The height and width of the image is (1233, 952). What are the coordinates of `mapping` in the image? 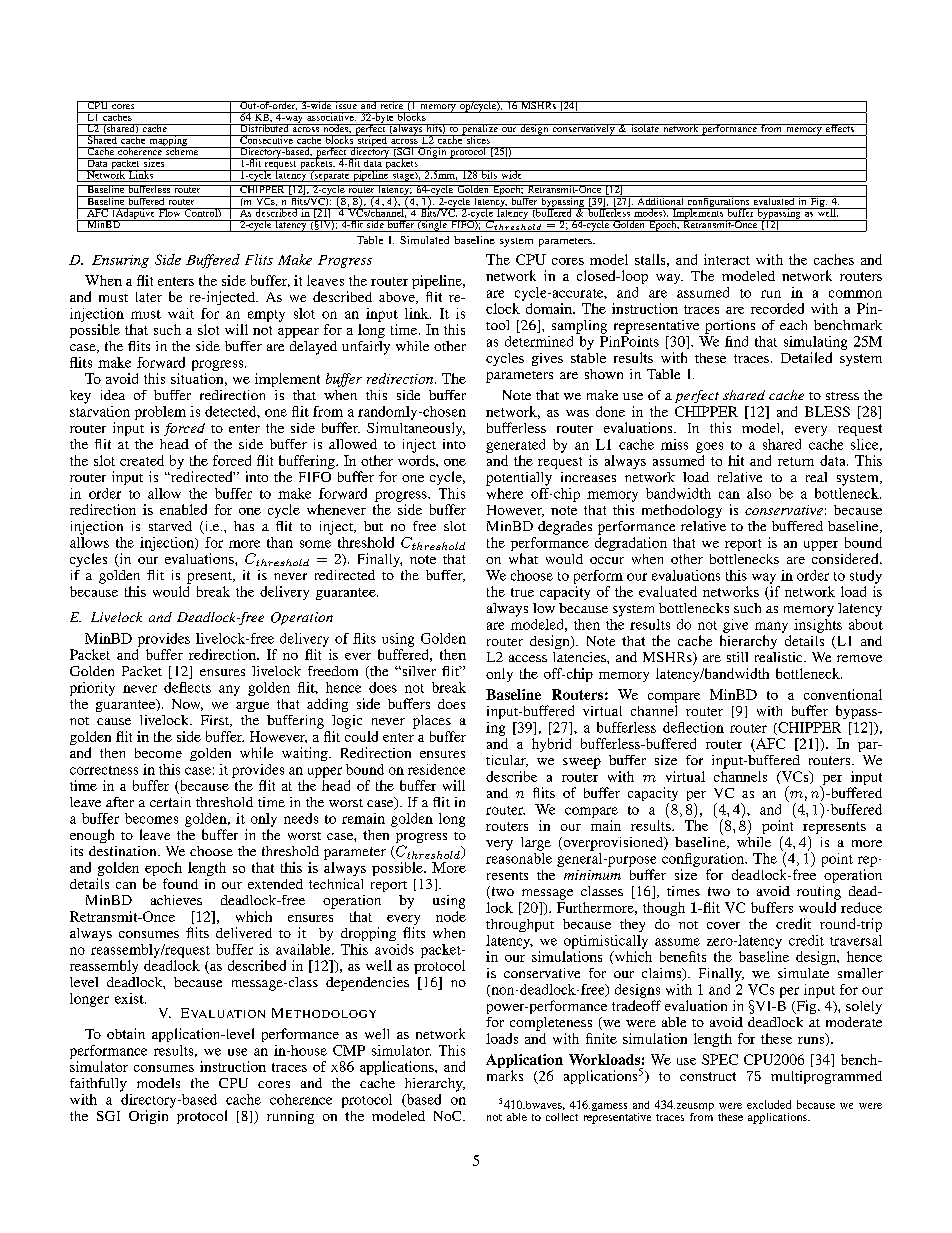 It's located at (168, 142).
